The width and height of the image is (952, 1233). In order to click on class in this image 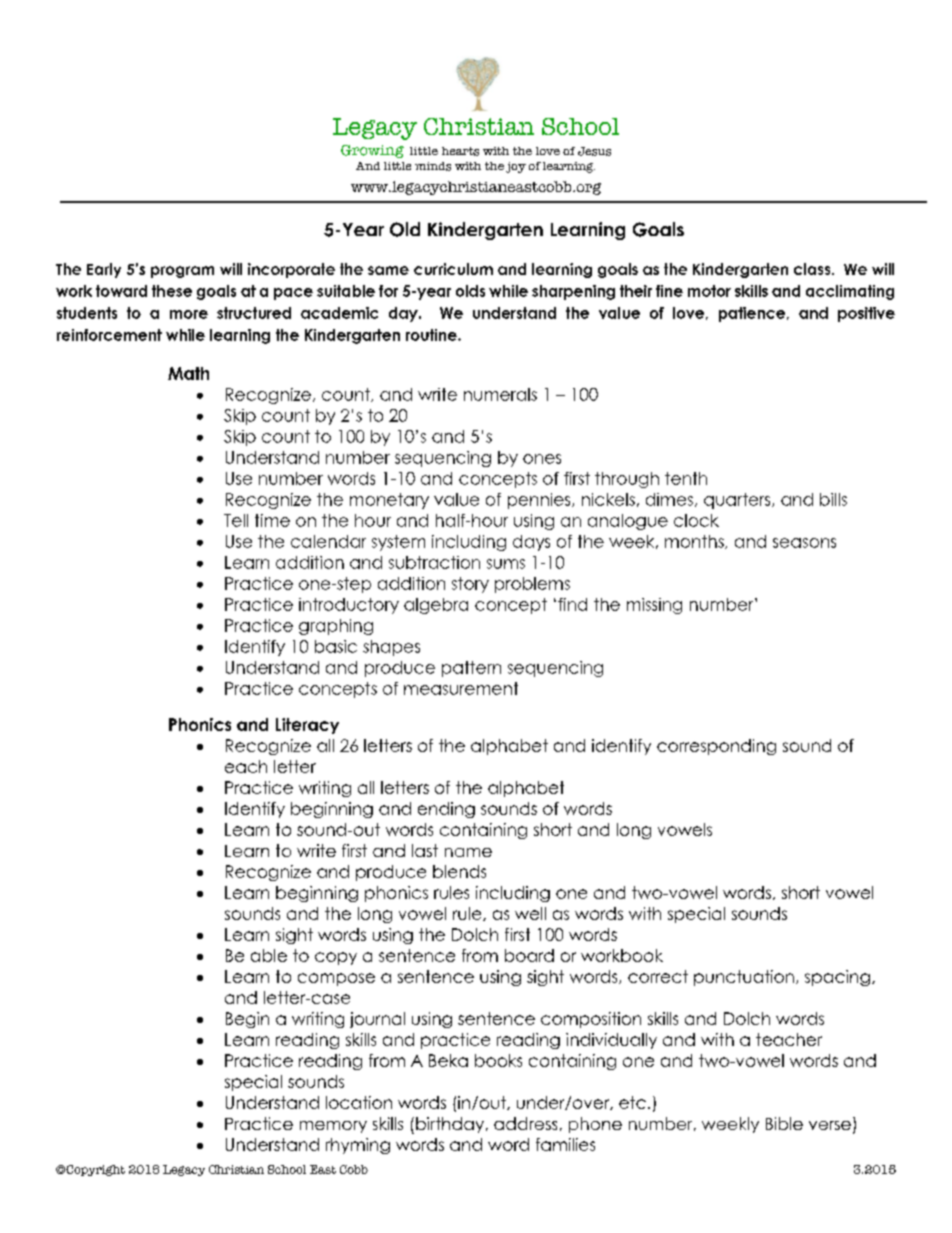, I will do `click(813, 269)`.
